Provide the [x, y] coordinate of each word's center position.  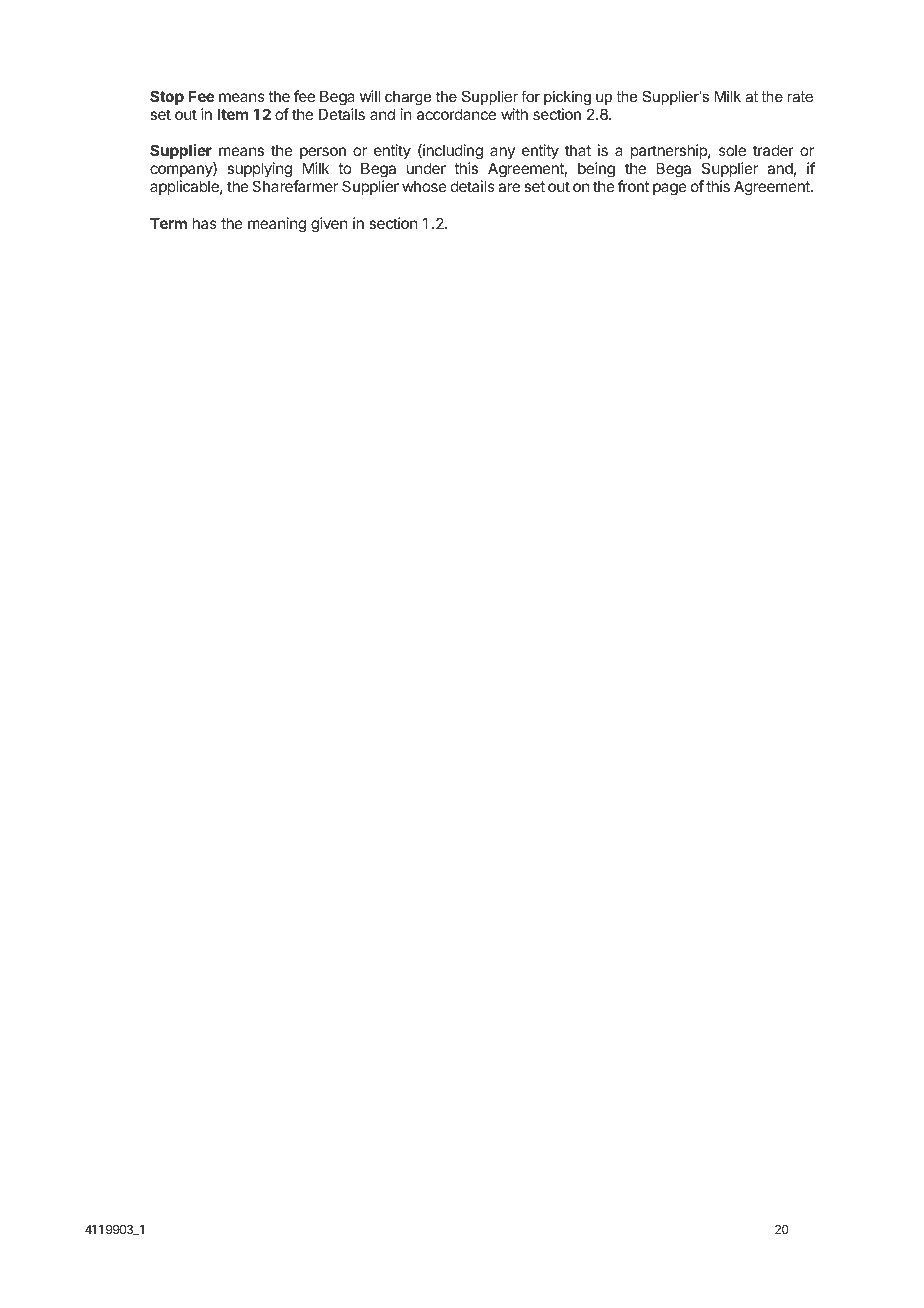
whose [424, 186]
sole [732, 150]
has [205, 223]
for [530, 96]
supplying [259, 171]
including [452, 153]
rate [800, 96]
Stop [167, 97]
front [633, 186]
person [323, 155]
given [329, 225]
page [670, 189]
